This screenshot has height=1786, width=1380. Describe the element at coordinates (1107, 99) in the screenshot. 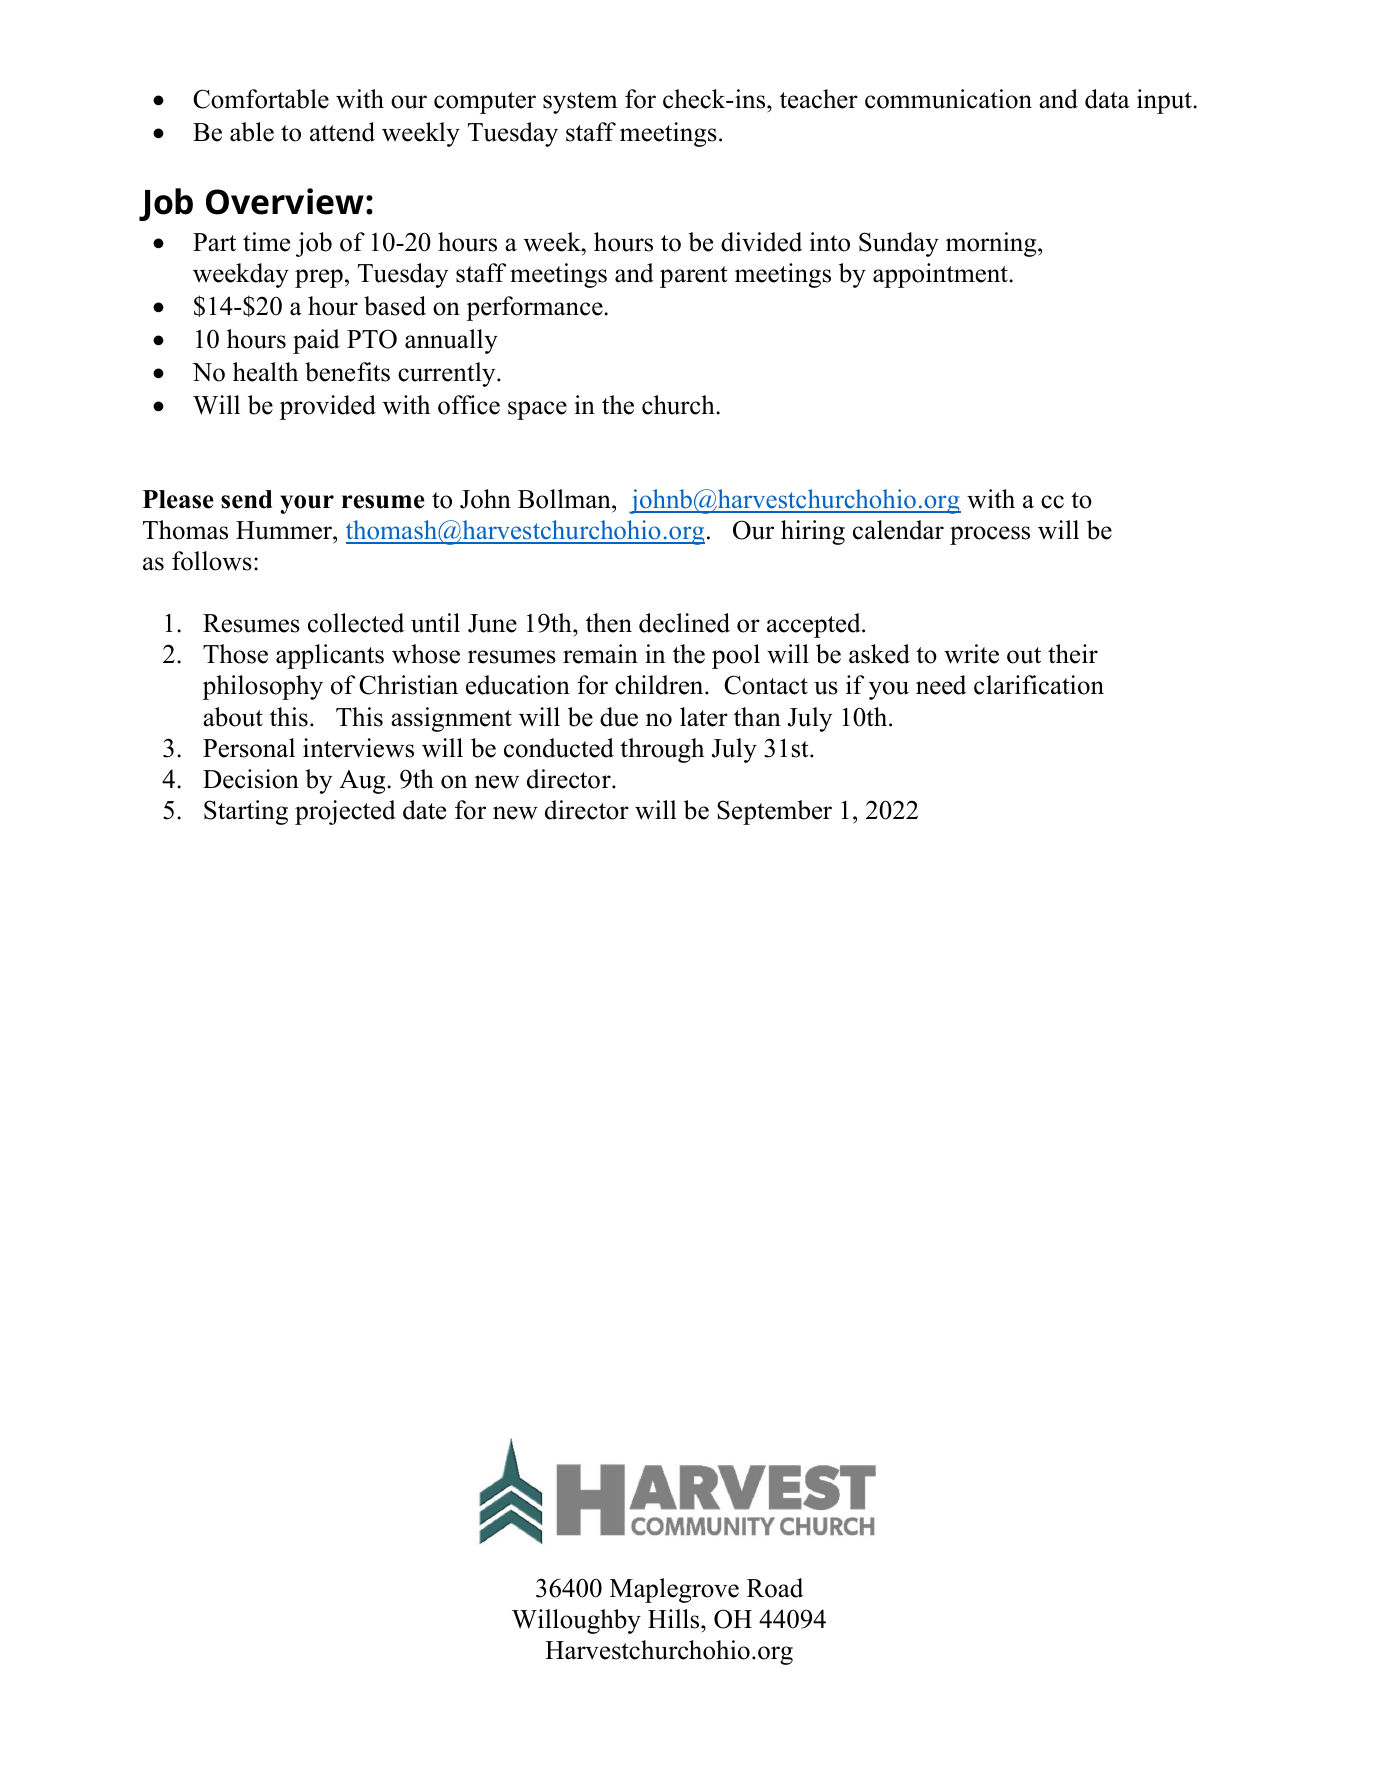

I see `data` at that location.
